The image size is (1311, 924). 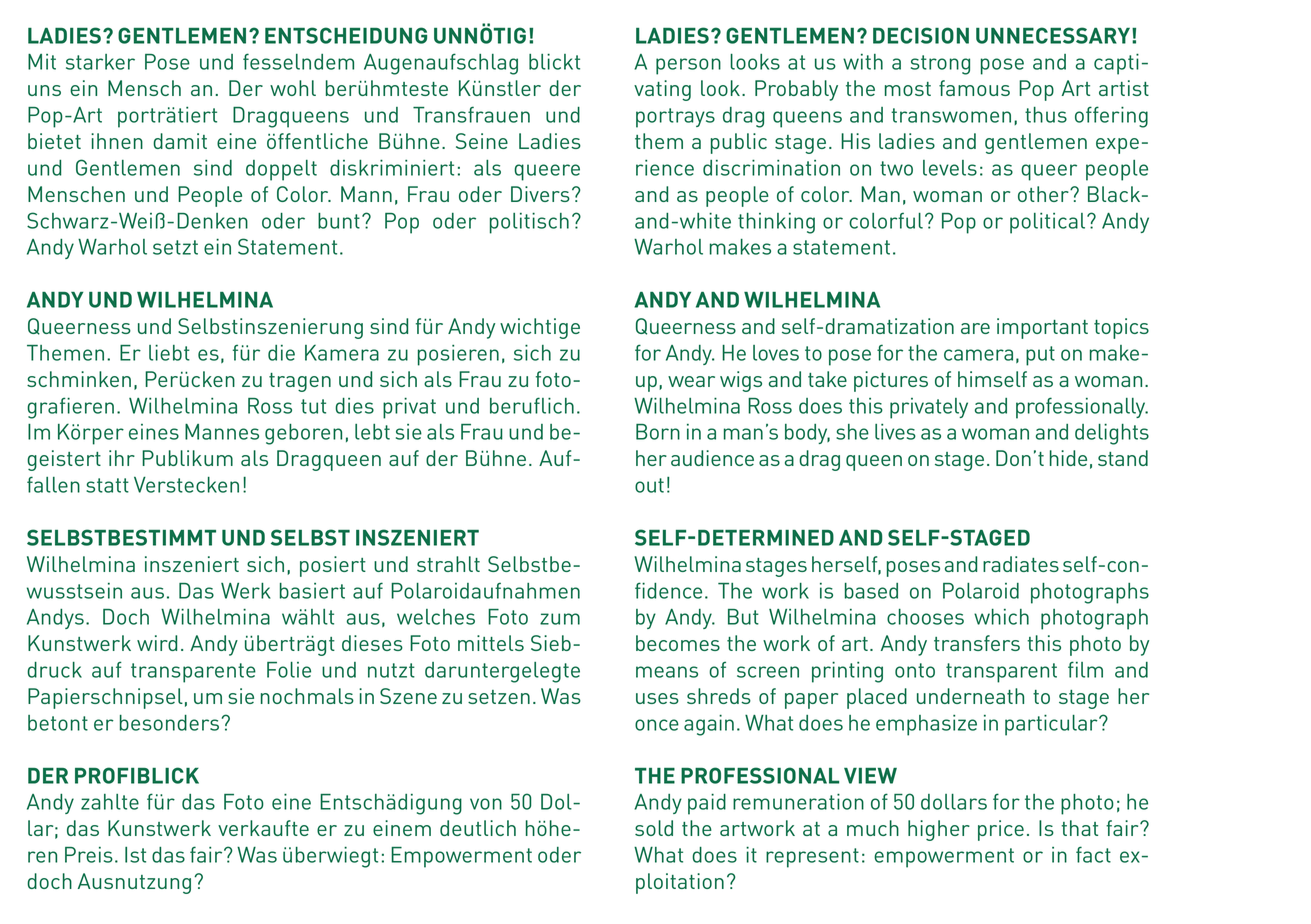 What do you see at coordinates (313, 406) in the screenshot?
I see `tut` at bounding box center [313, 406].
